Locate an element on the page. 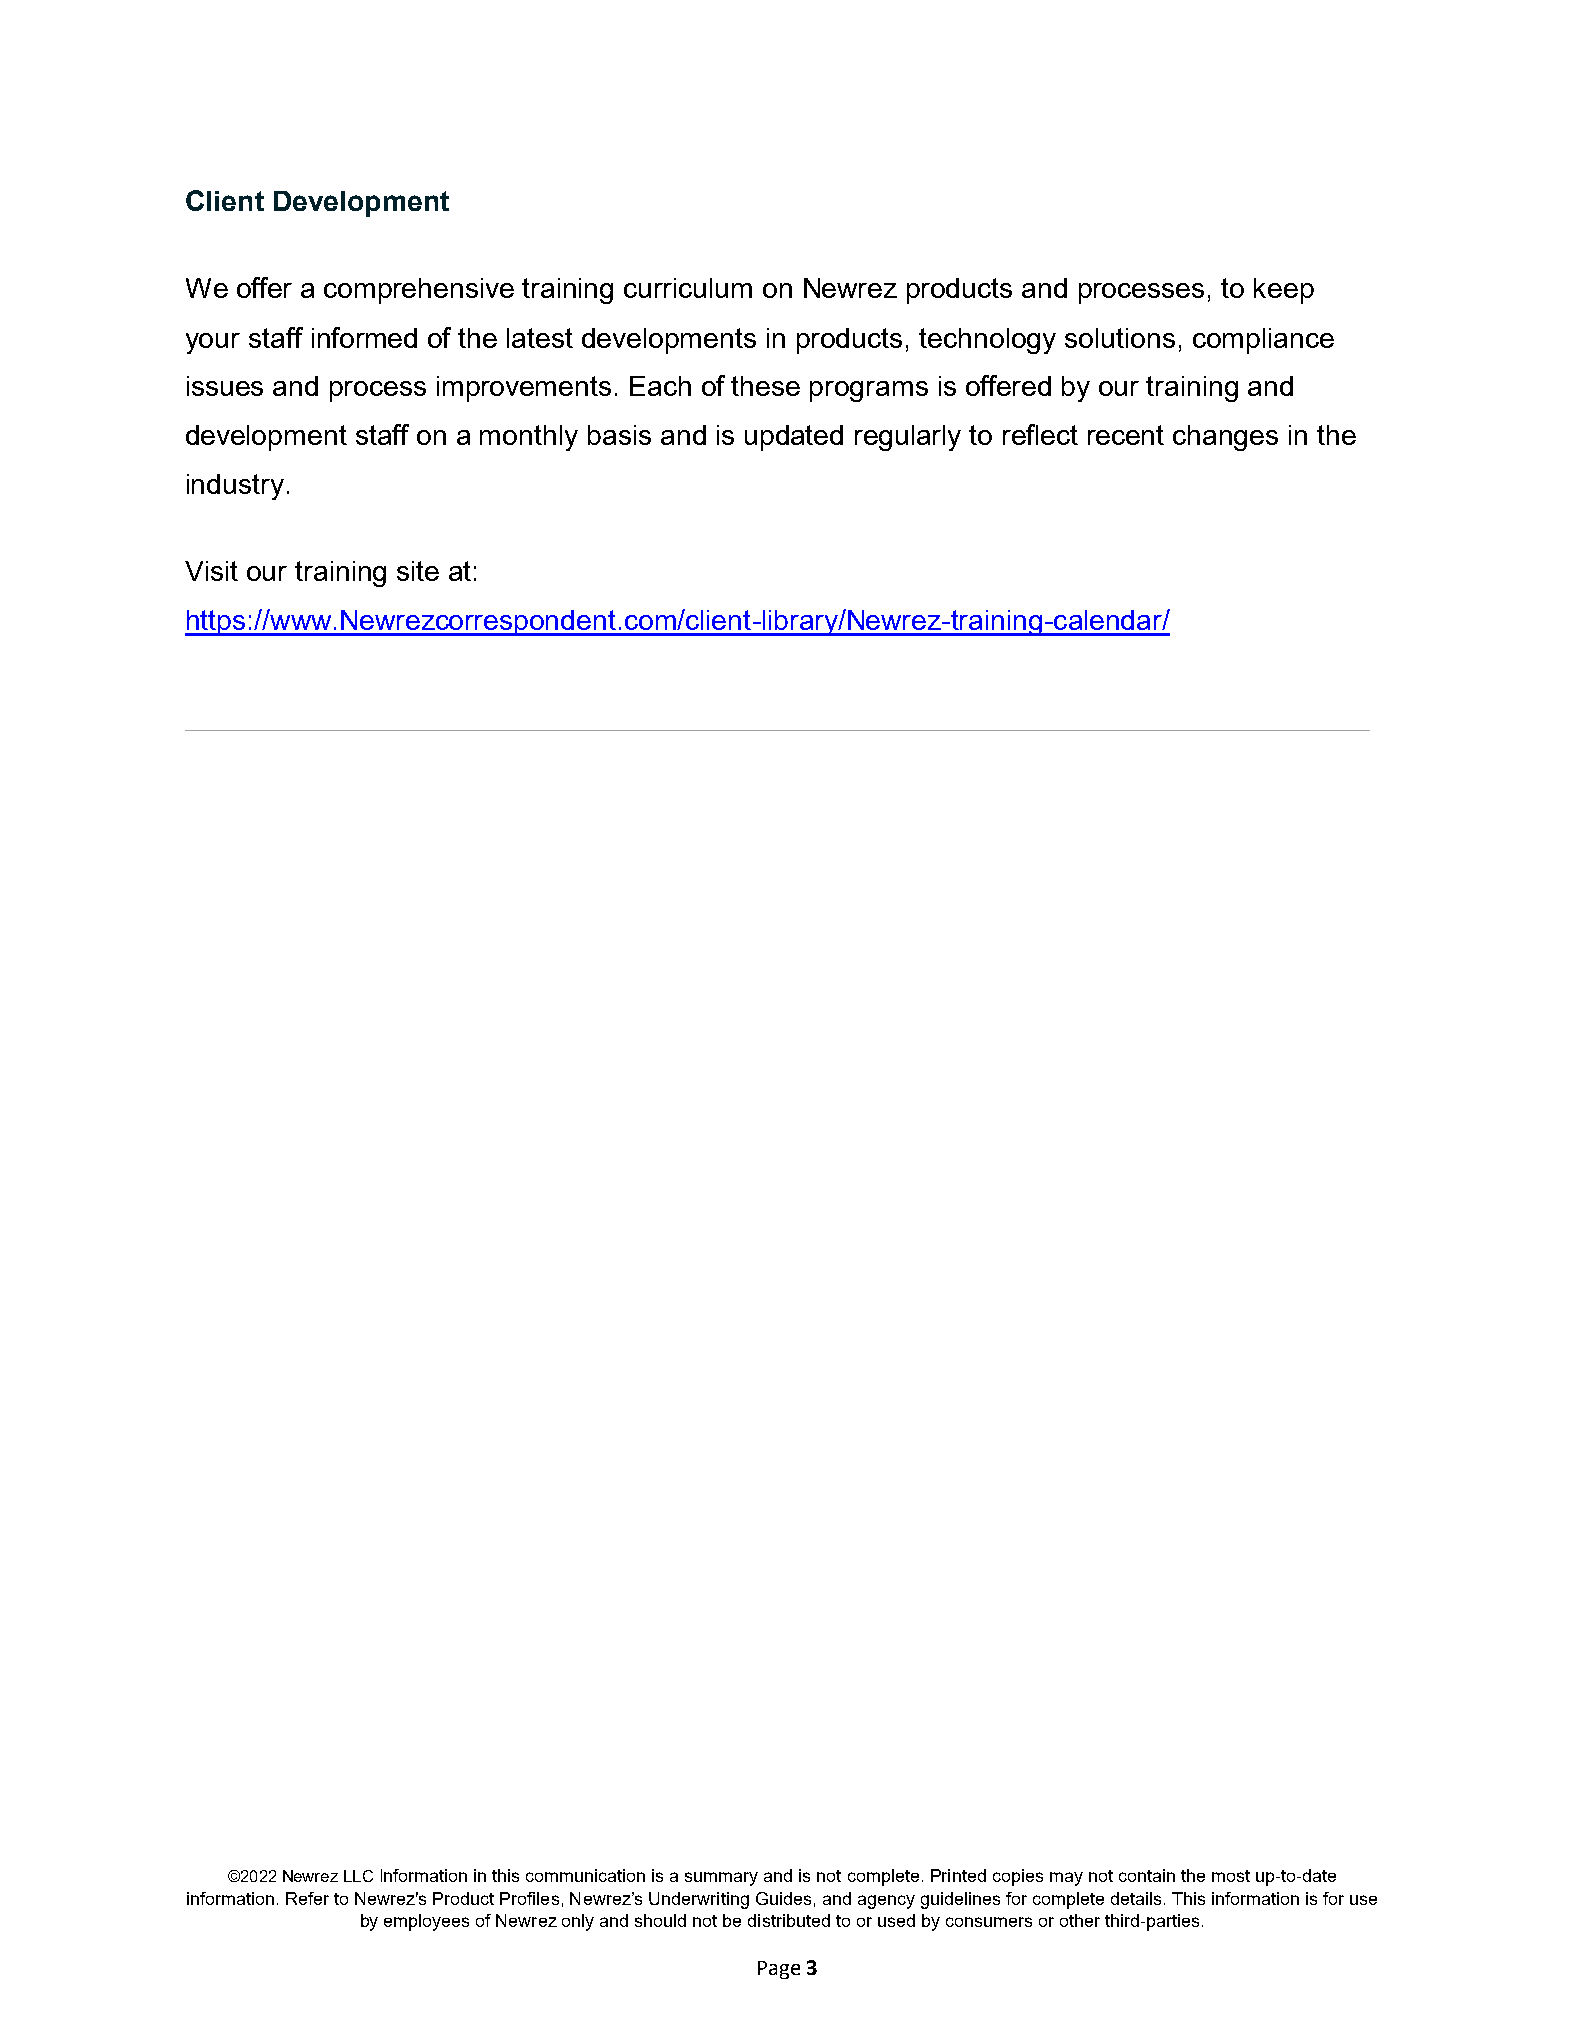 This image has width=1574, height=2037. Visit is located at coordinates (211, 571).
